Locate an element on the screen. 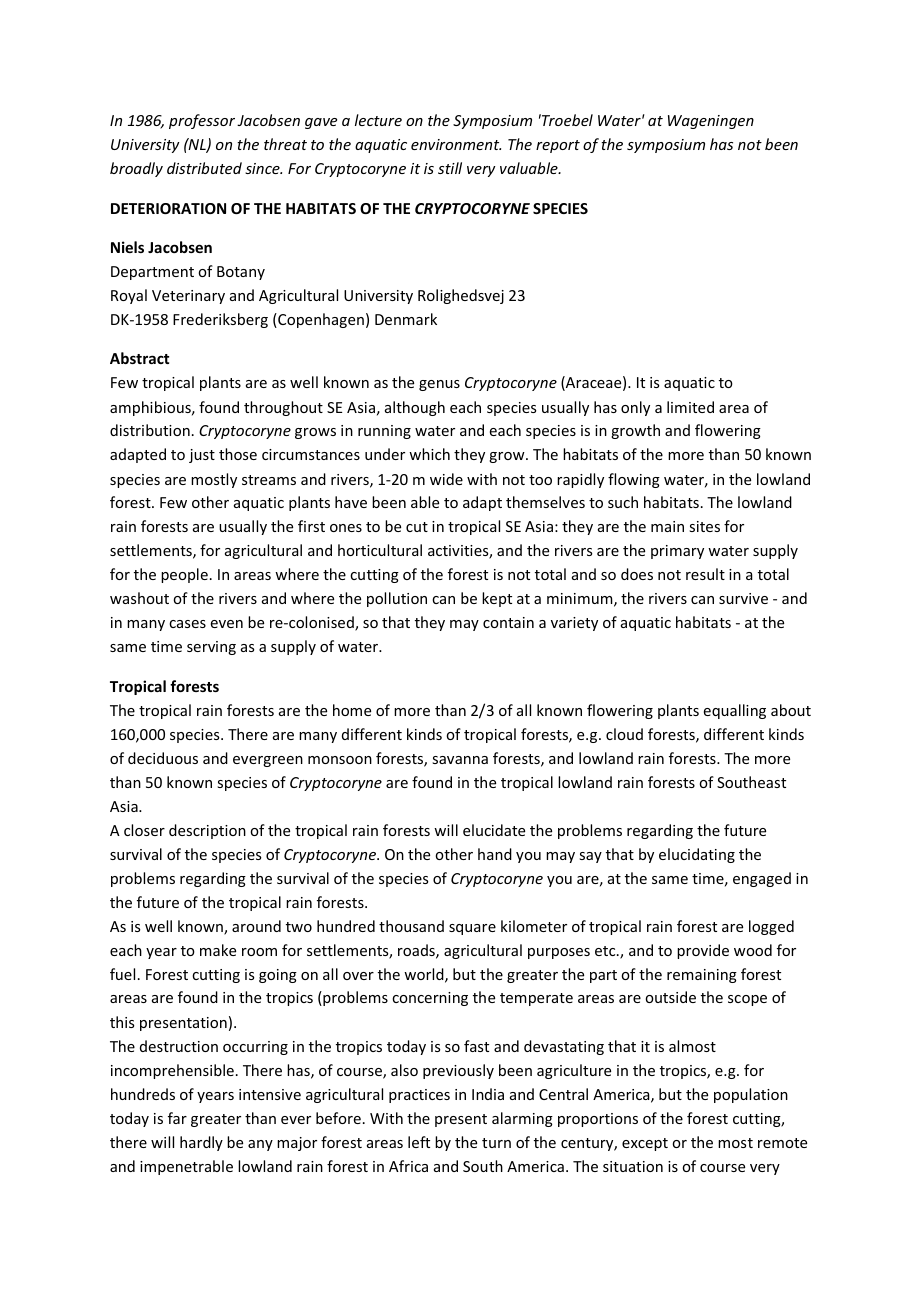  contain is located at coordinates (508, 622).
